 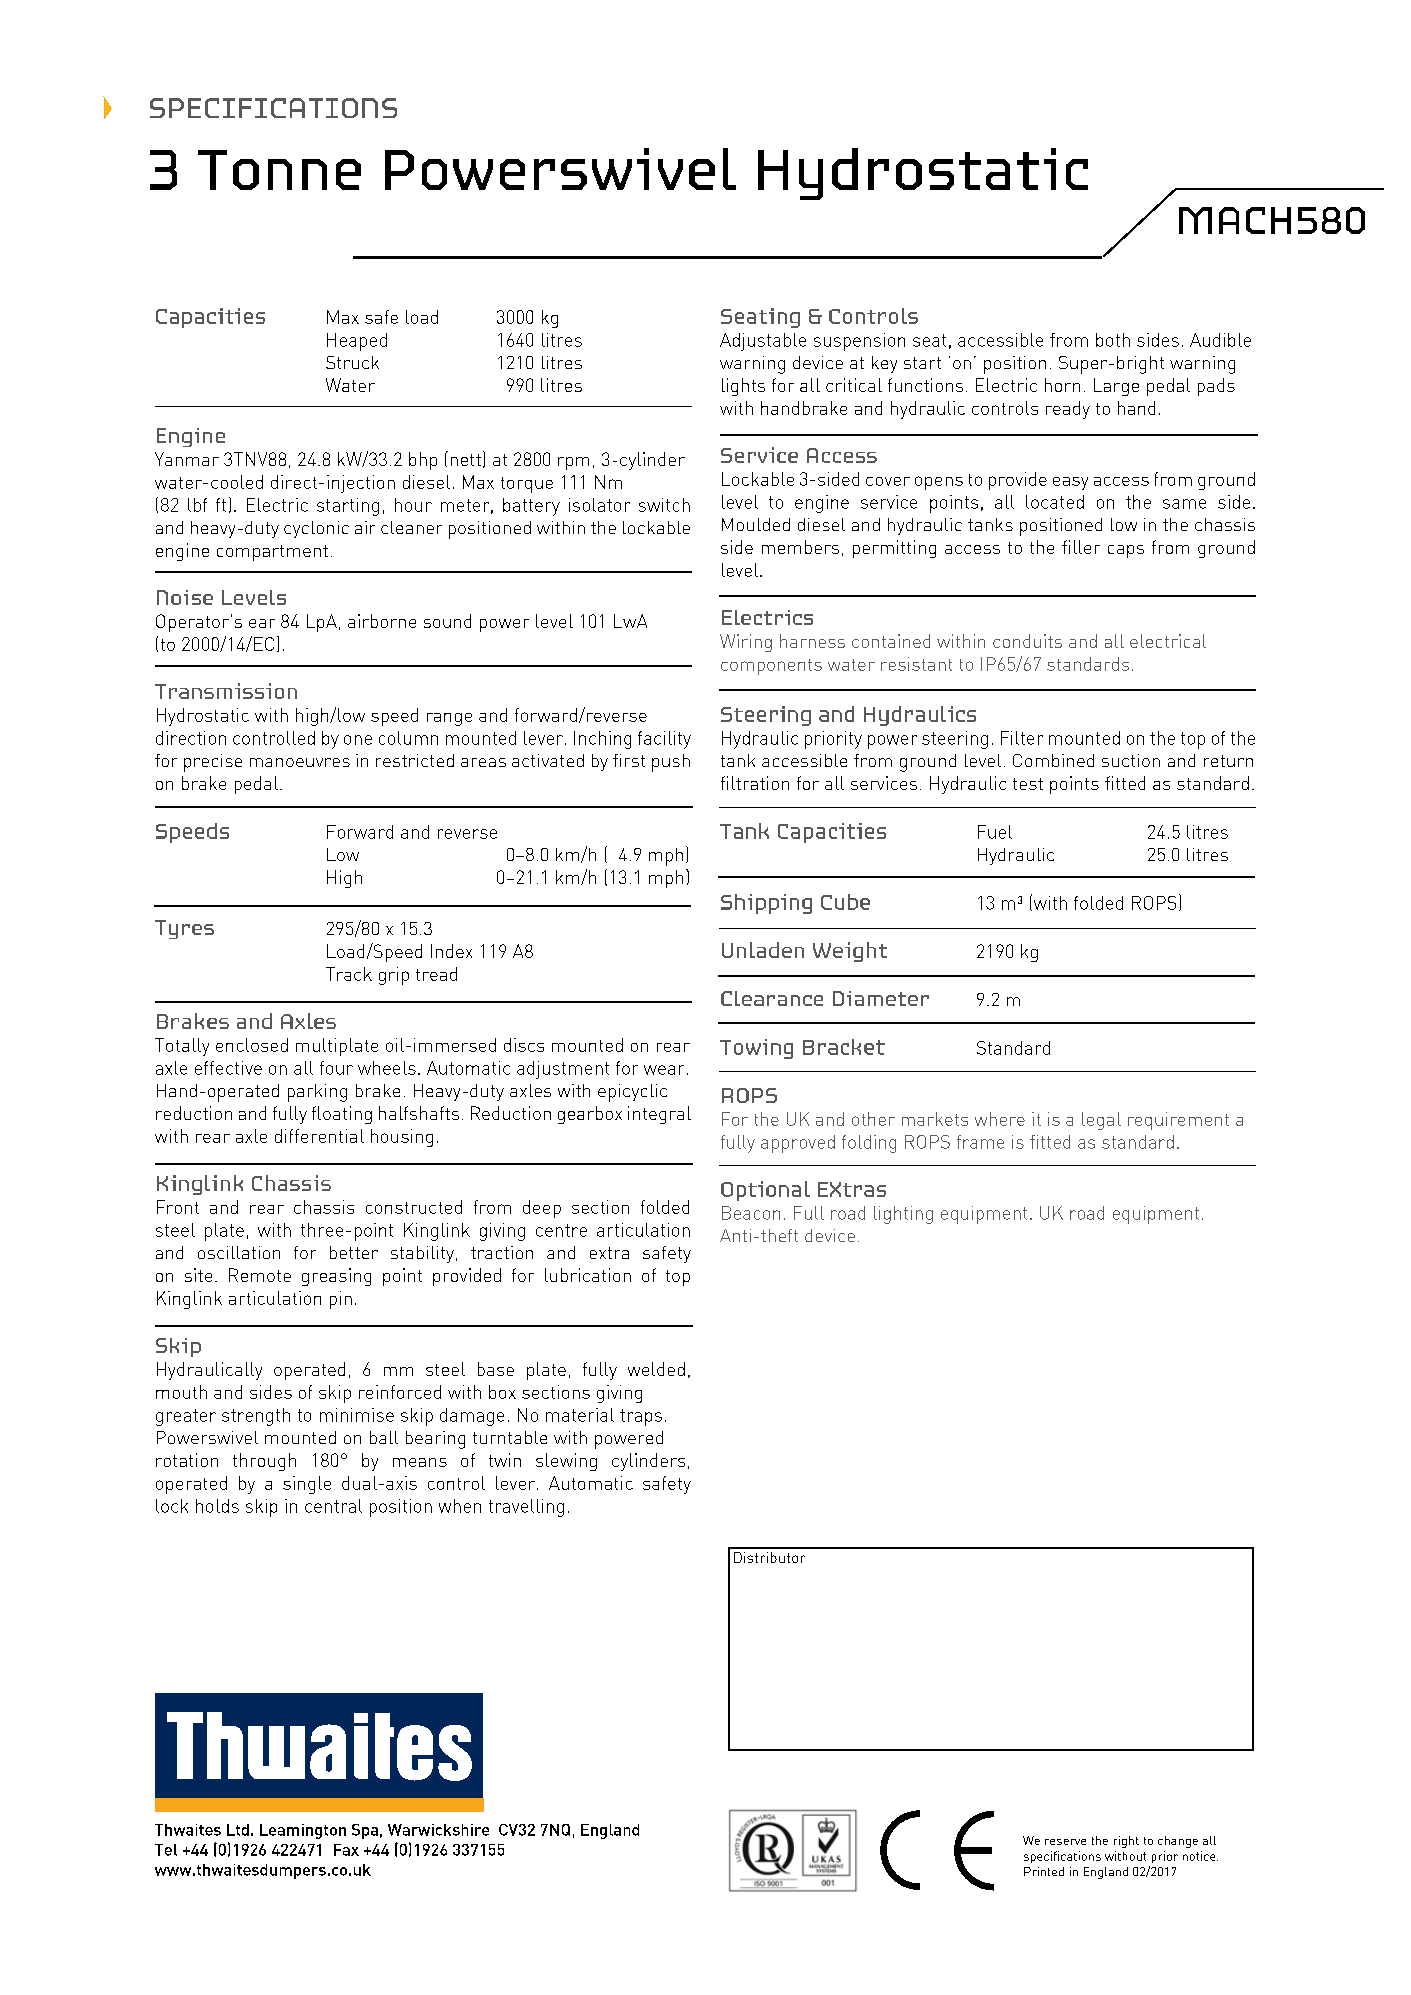 What do you see at coordinates (1113, 340) in the image?
I see `both` at bounding box center [1113, 340].
